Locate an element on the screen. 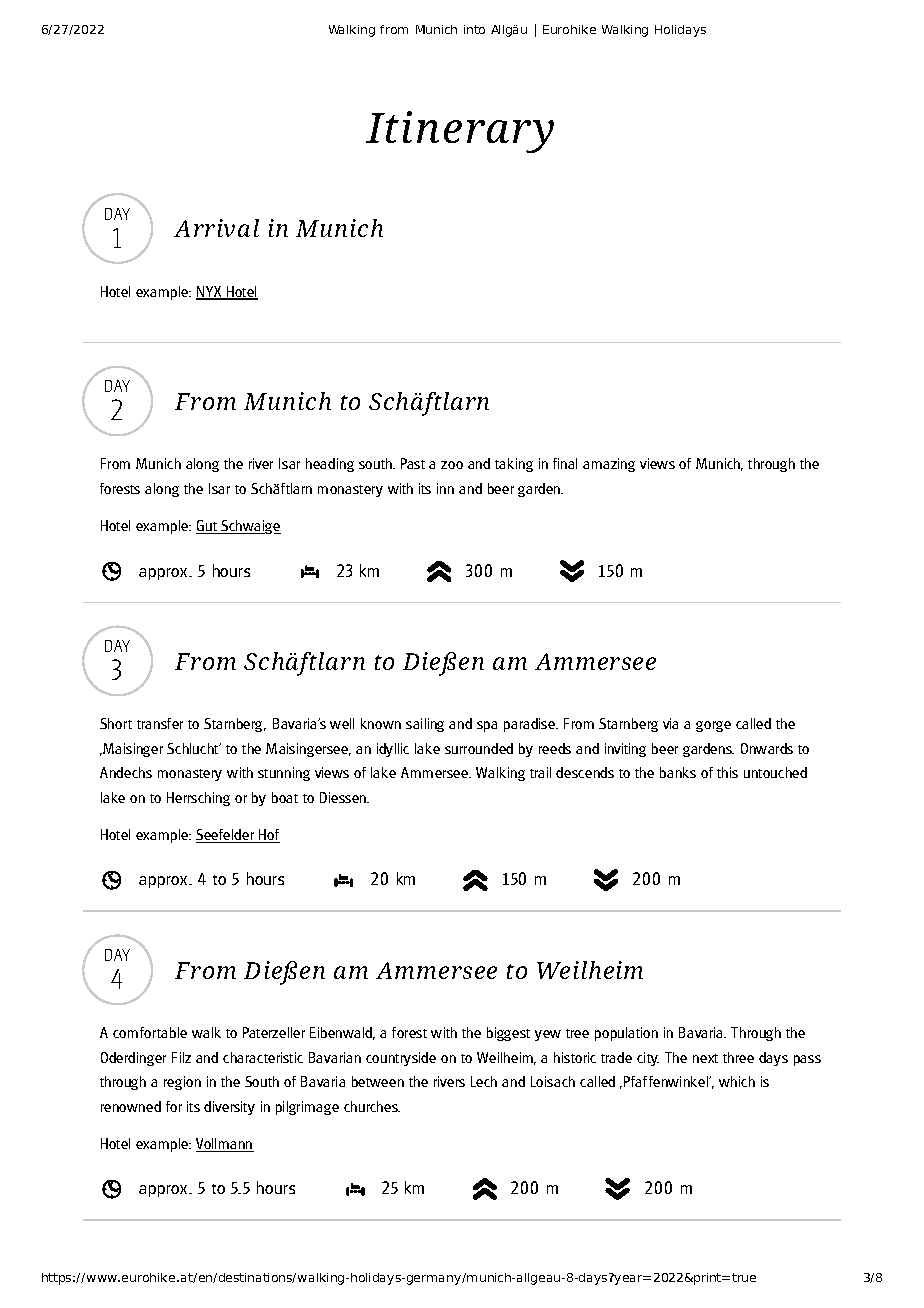  inn is located at coordinates (445, 488).
